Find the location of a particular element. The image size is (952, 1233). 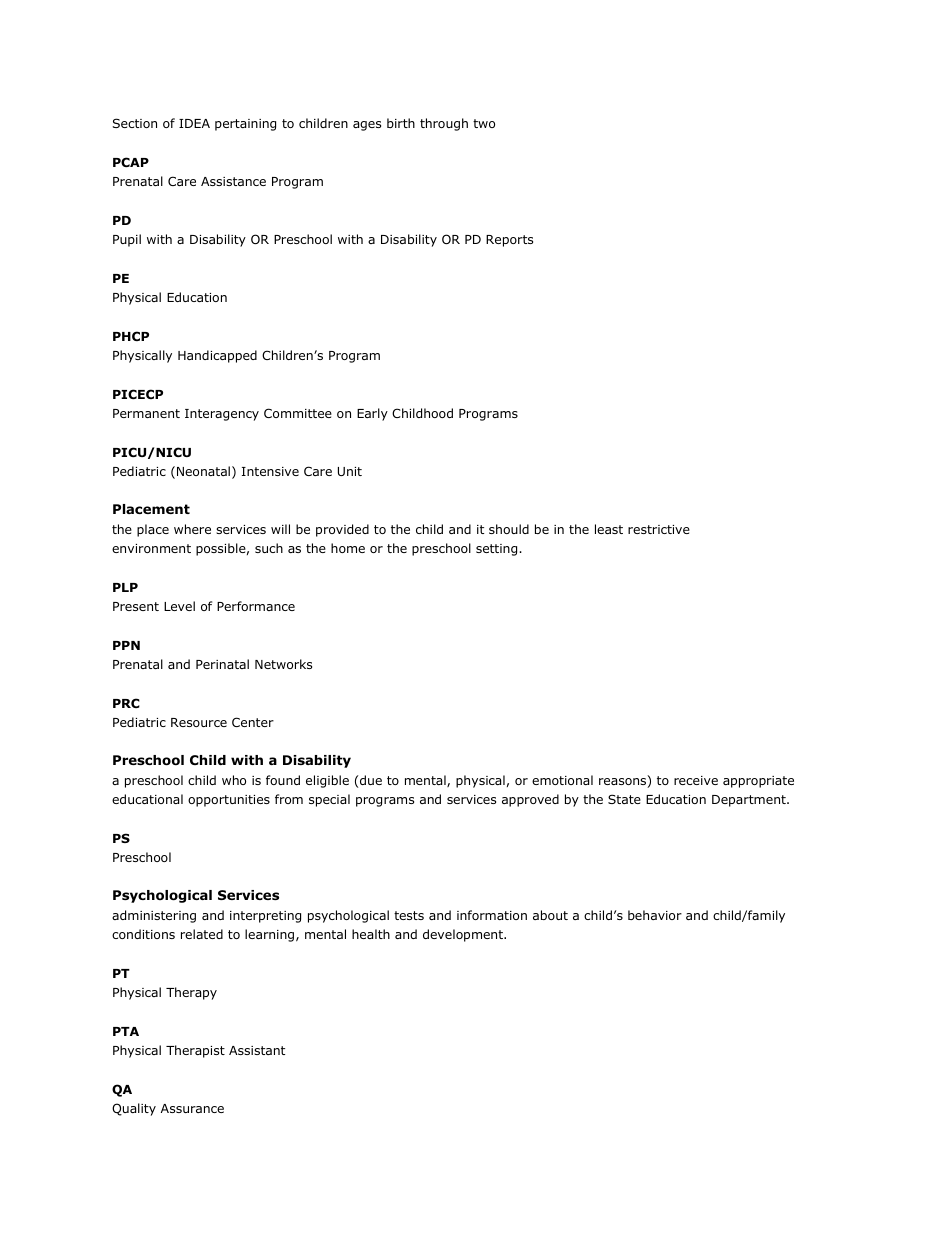

restrictive is located at coordinates (659, 529).
